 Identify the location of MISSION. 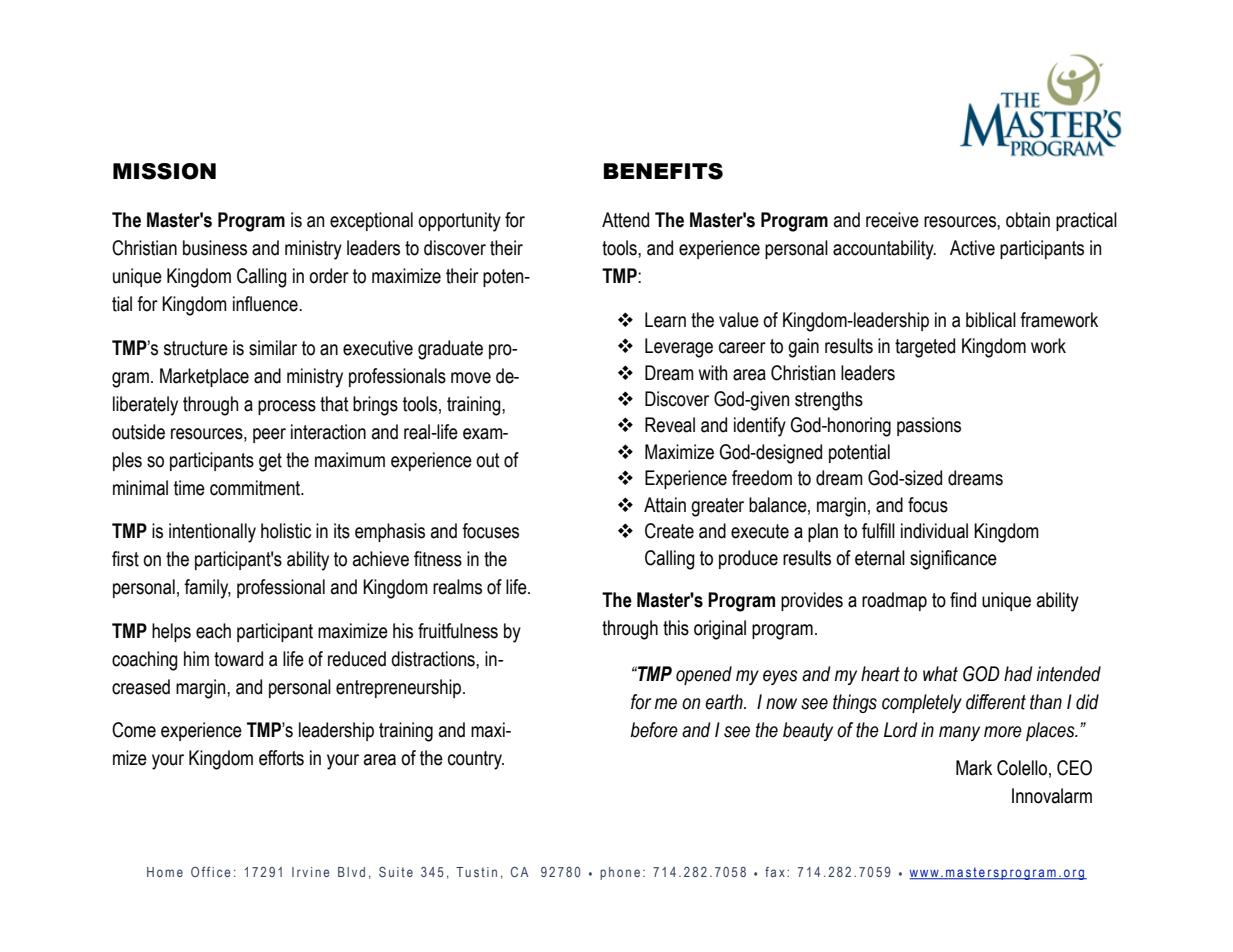
(164, 171).
